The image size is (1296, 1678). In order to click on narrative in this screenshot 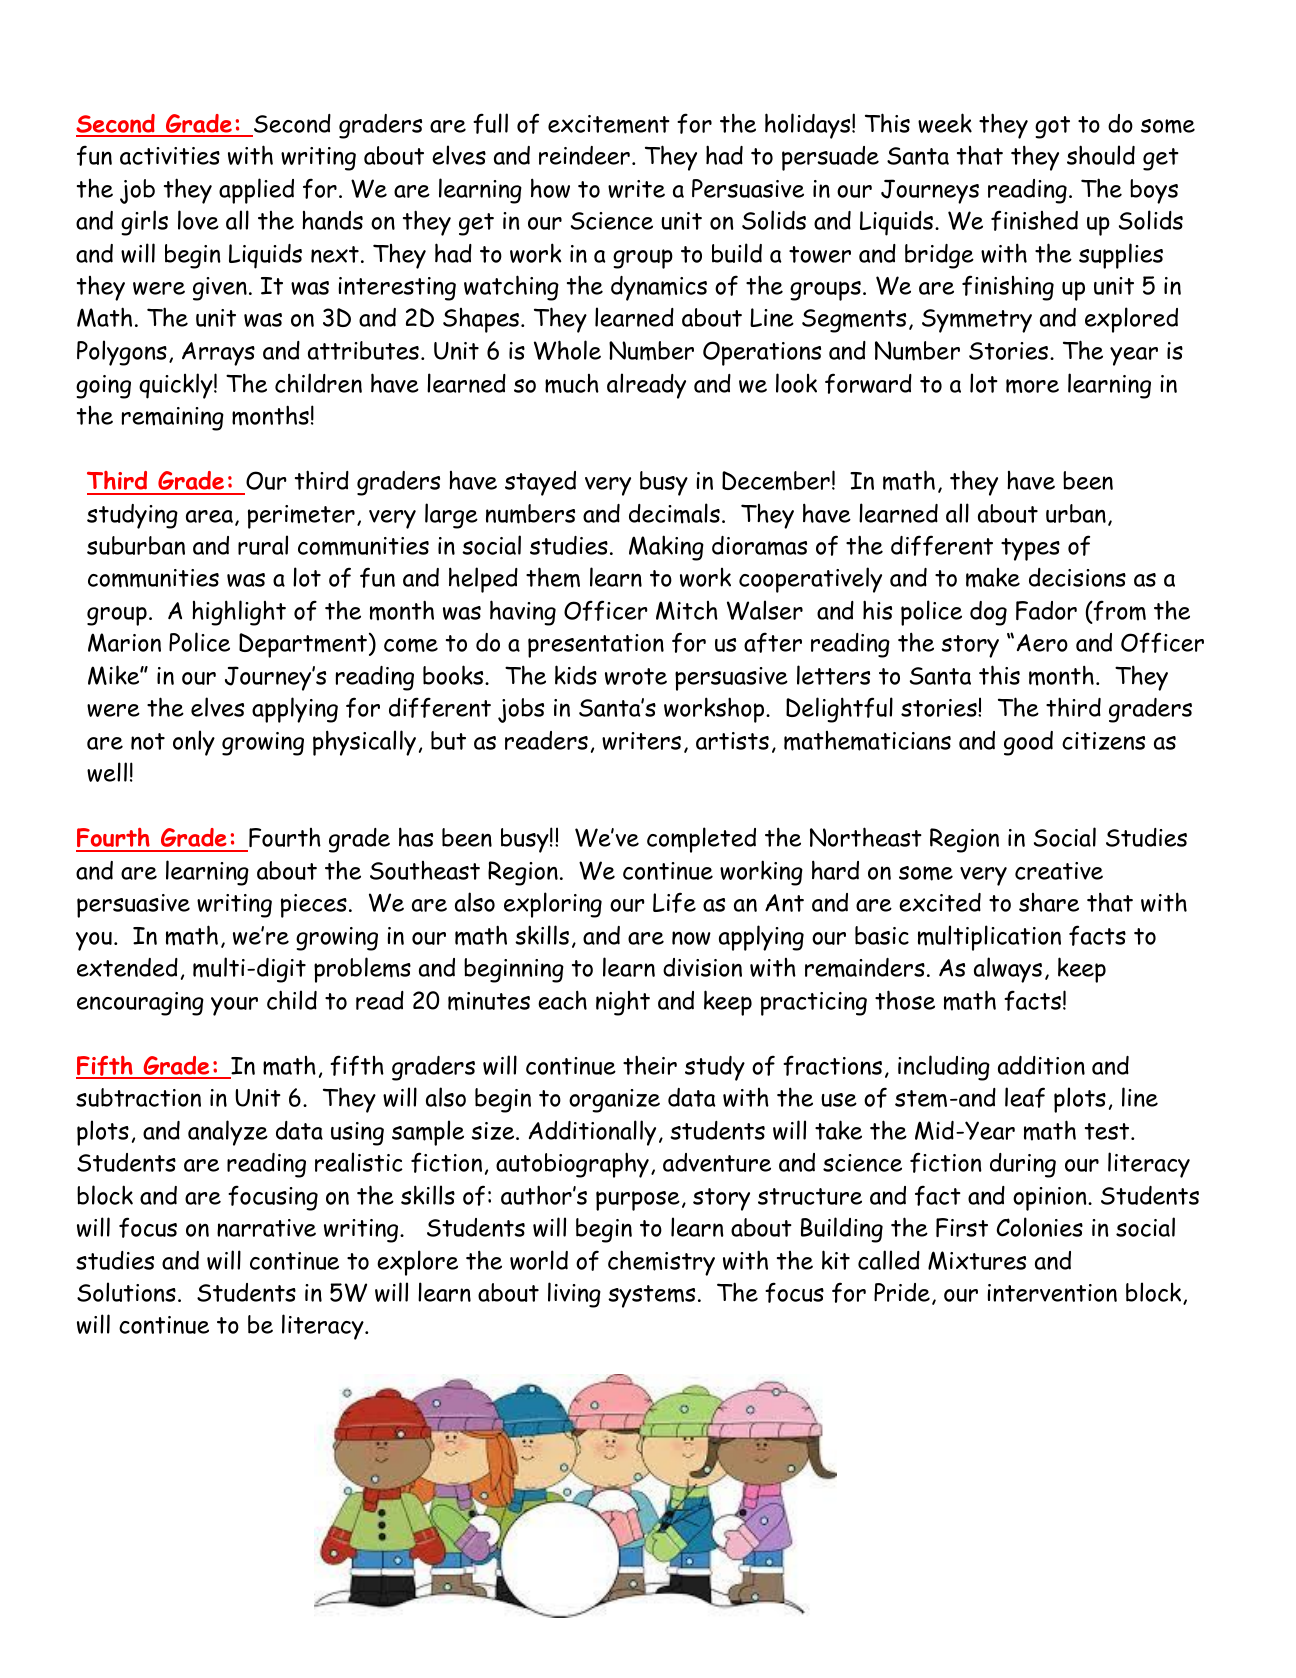, I will do `click(266, 1228)`.
